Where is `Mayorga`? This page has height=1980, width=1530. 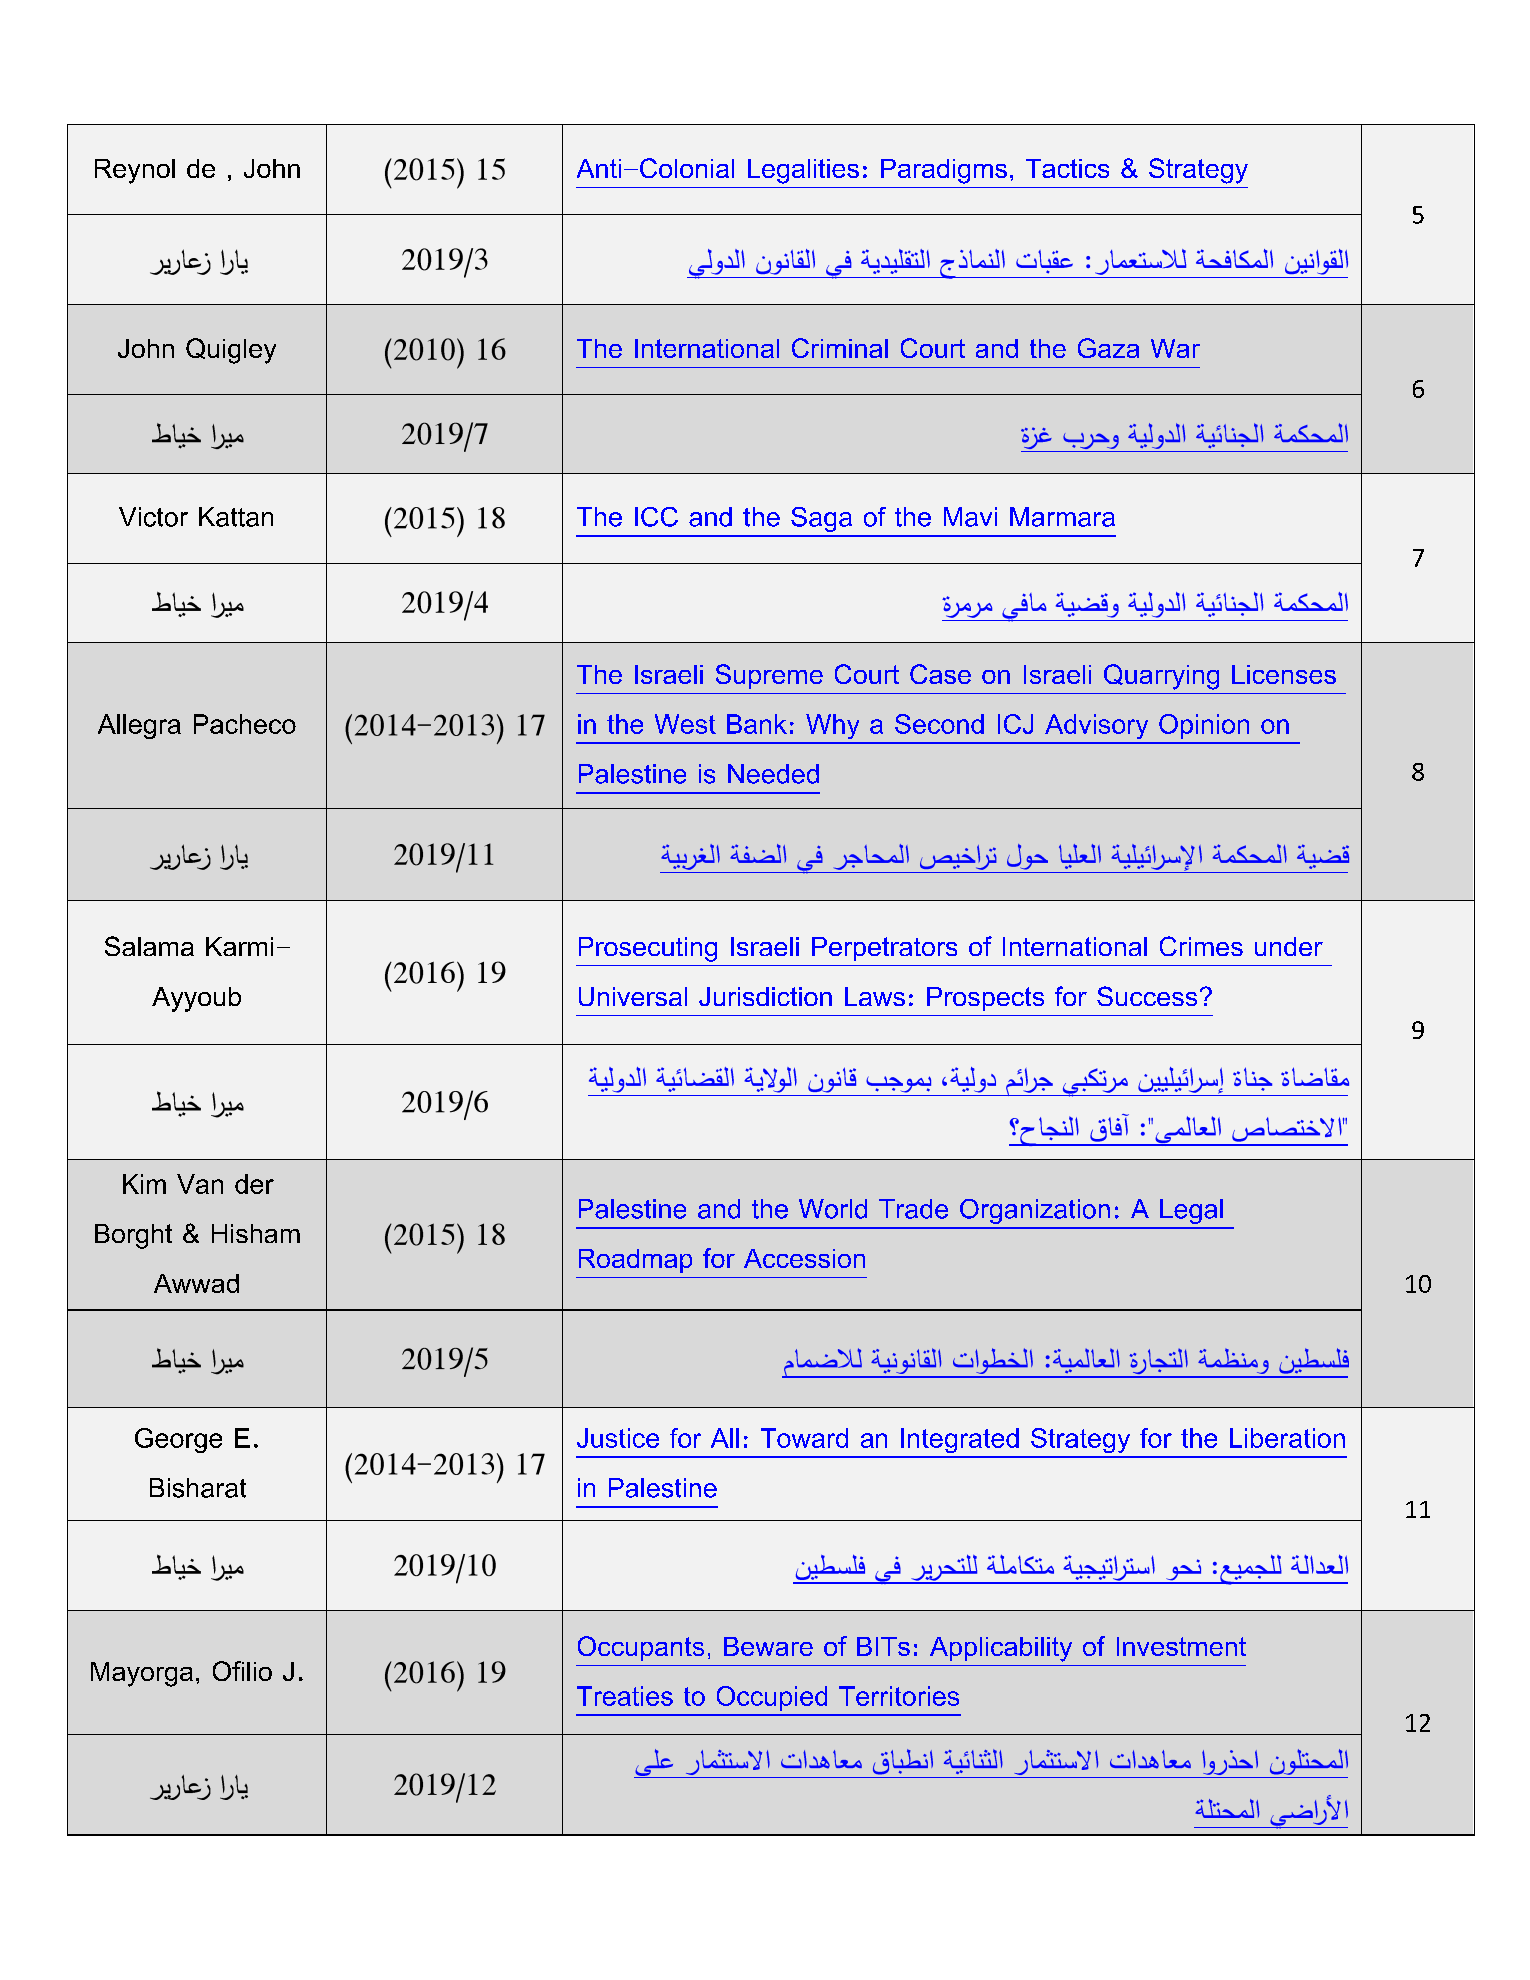 Mayorga is located at coordinates (142, 1674).
